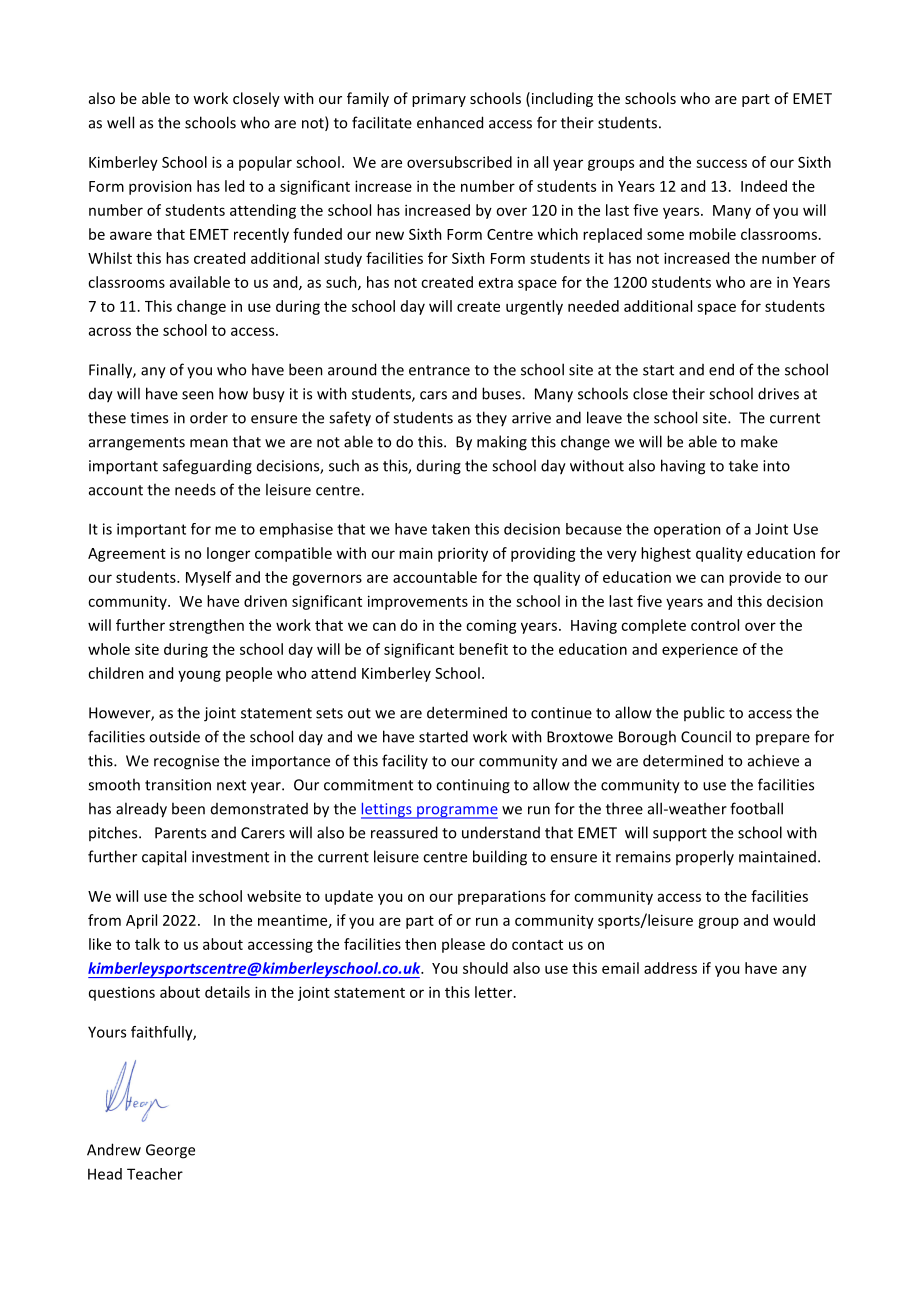  Describe the element at coordinates (170, 1151) in the document. I see `George` at that location.
